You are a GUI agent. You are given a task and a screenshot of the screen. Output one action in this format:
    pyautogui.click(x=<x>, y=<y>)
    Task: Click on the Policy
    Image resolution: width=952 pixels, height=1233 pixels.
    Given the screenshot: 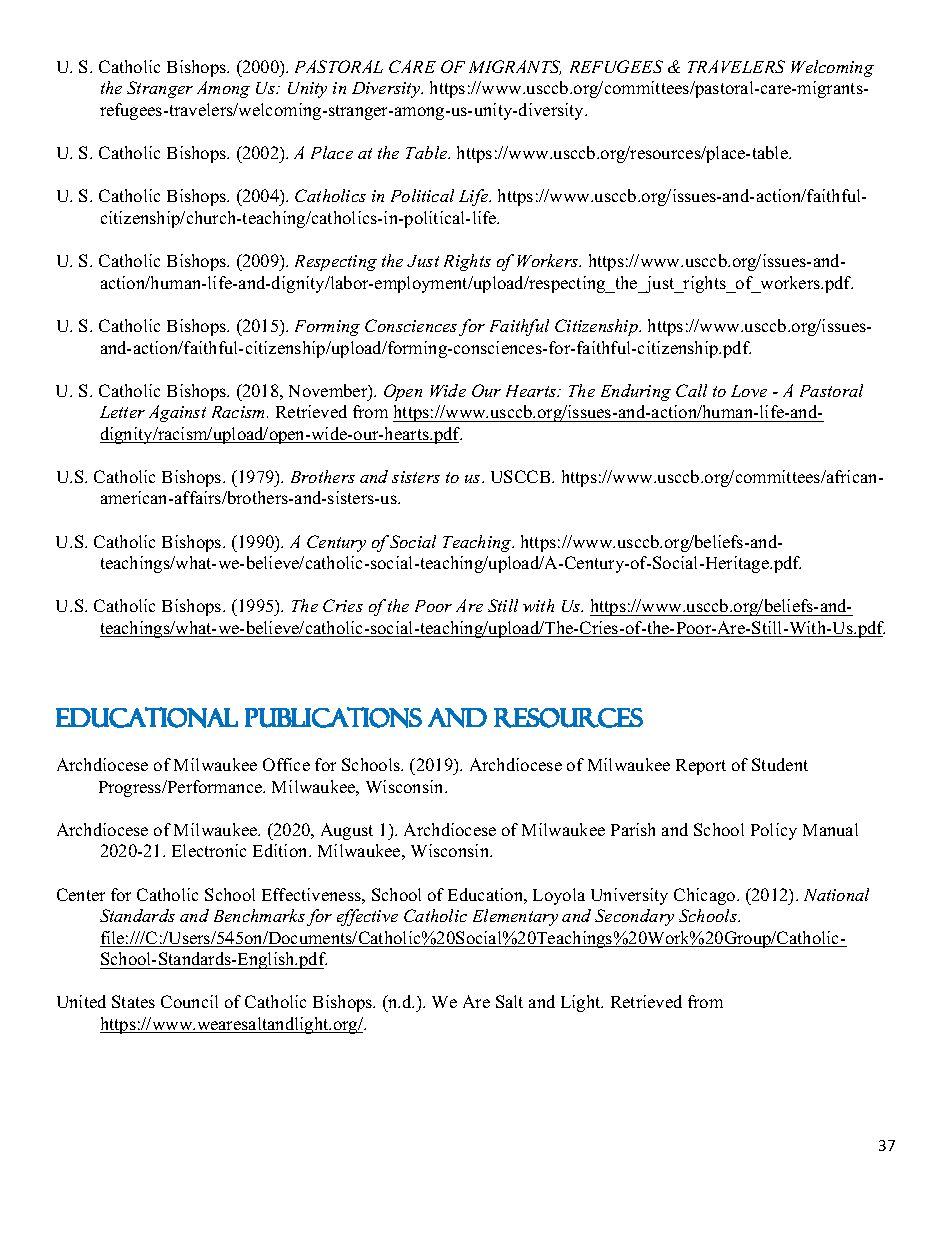 What is the action you would take?
    pyautogui.click(x=774, y=831)
